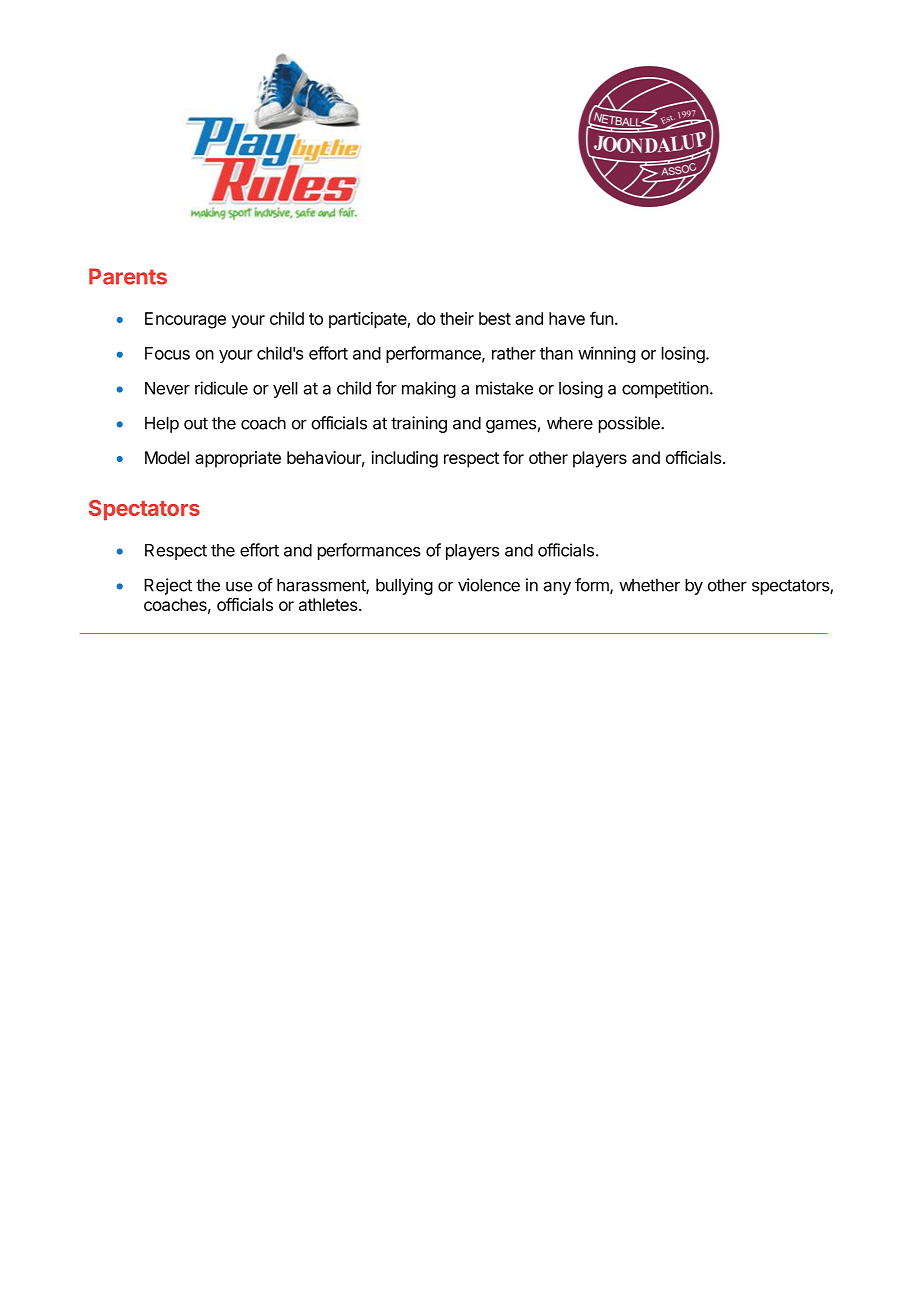 This screenshot has width=924, height=1308. Describe the element at coordinates (168, 586) in the screenshot. I see `Reject` at that location.
